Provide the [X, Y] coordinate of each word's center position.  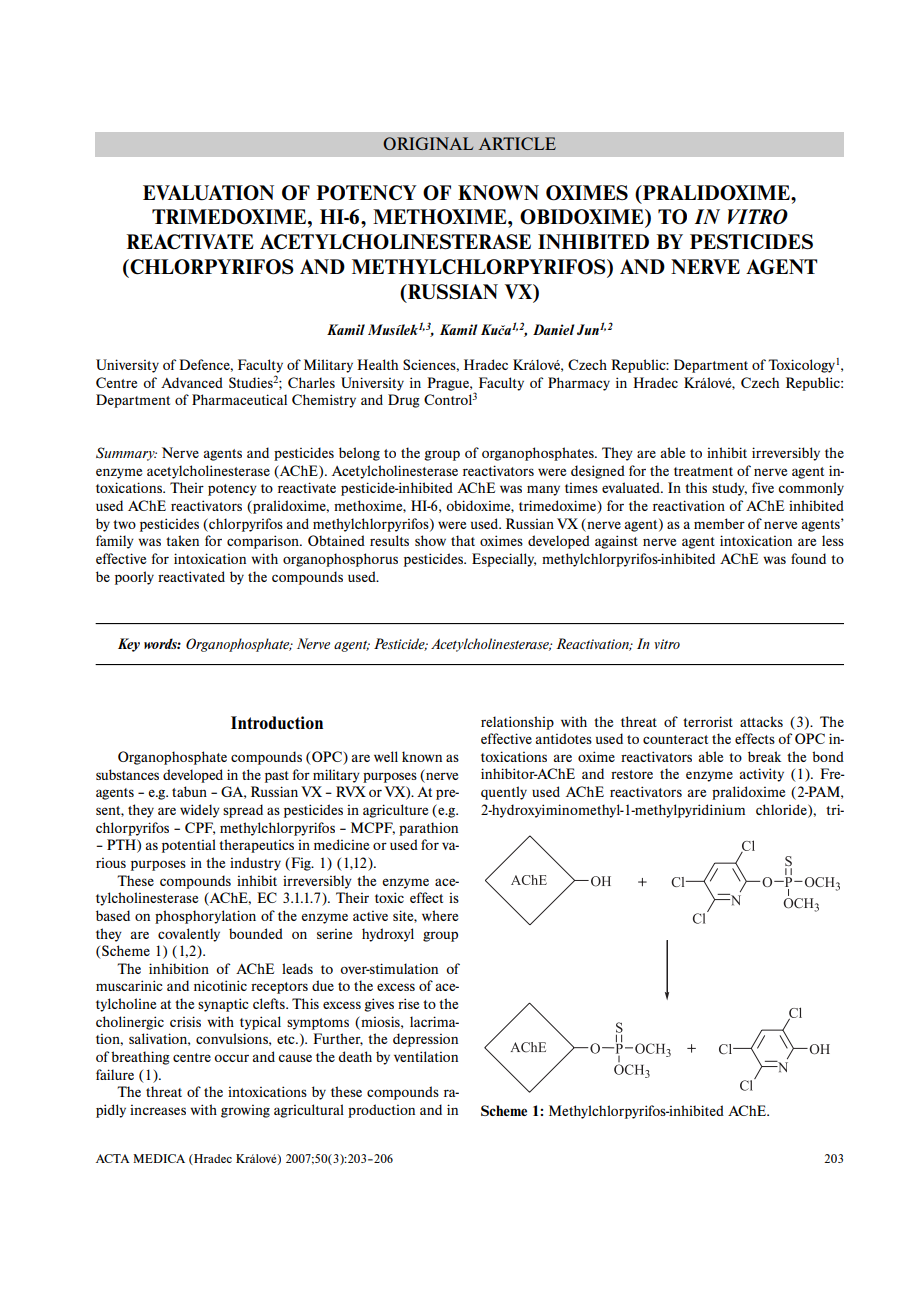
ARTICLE [517, 143]
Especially [504, 560]
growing [245, 1111]
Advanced [192, 382]
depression [425, 1040]
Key [129, 645]
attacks [761, 721]
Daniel [554, 329]
